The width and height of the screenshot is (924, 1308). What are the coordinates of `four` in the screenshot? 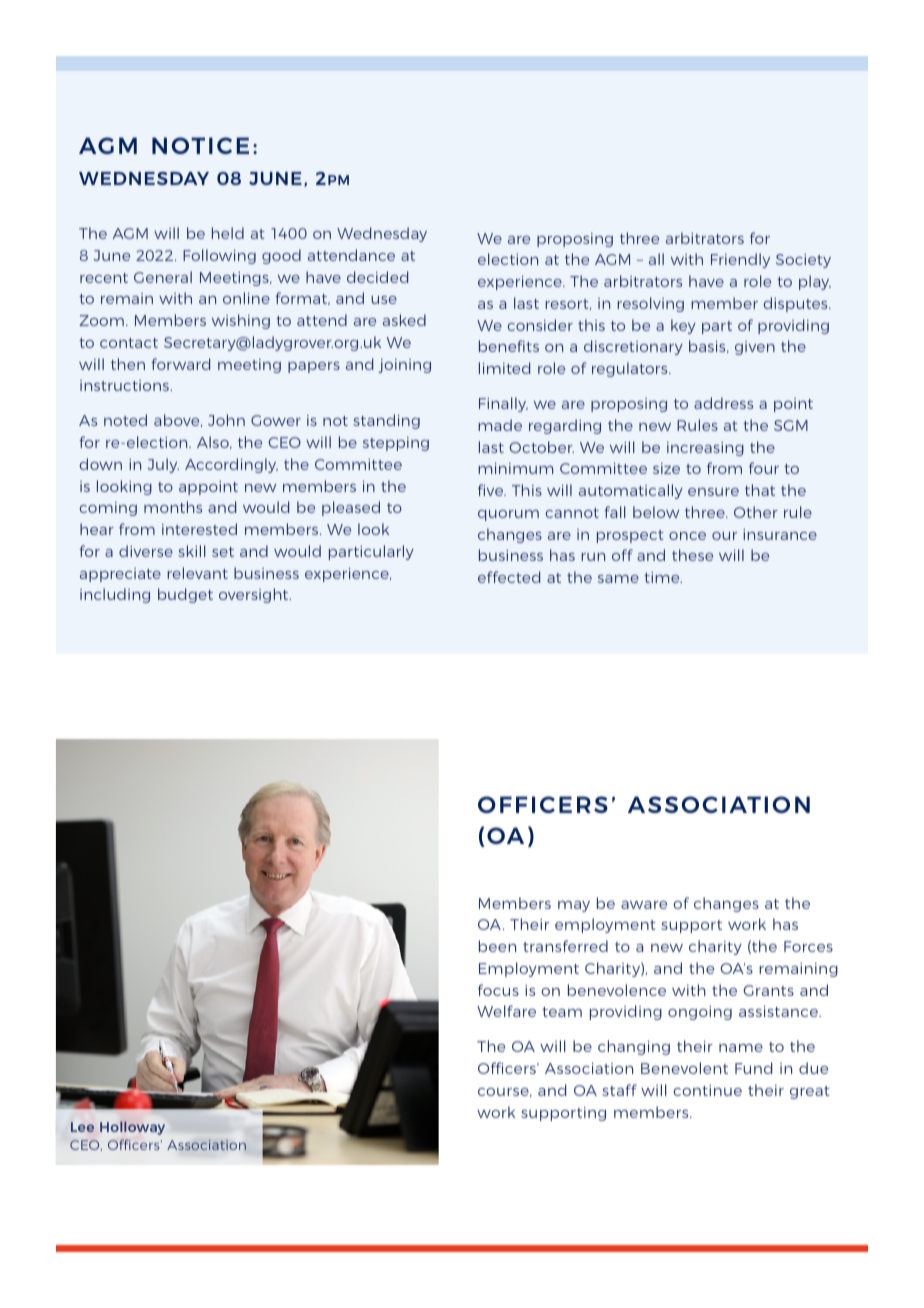 It's located at (764, 468).
